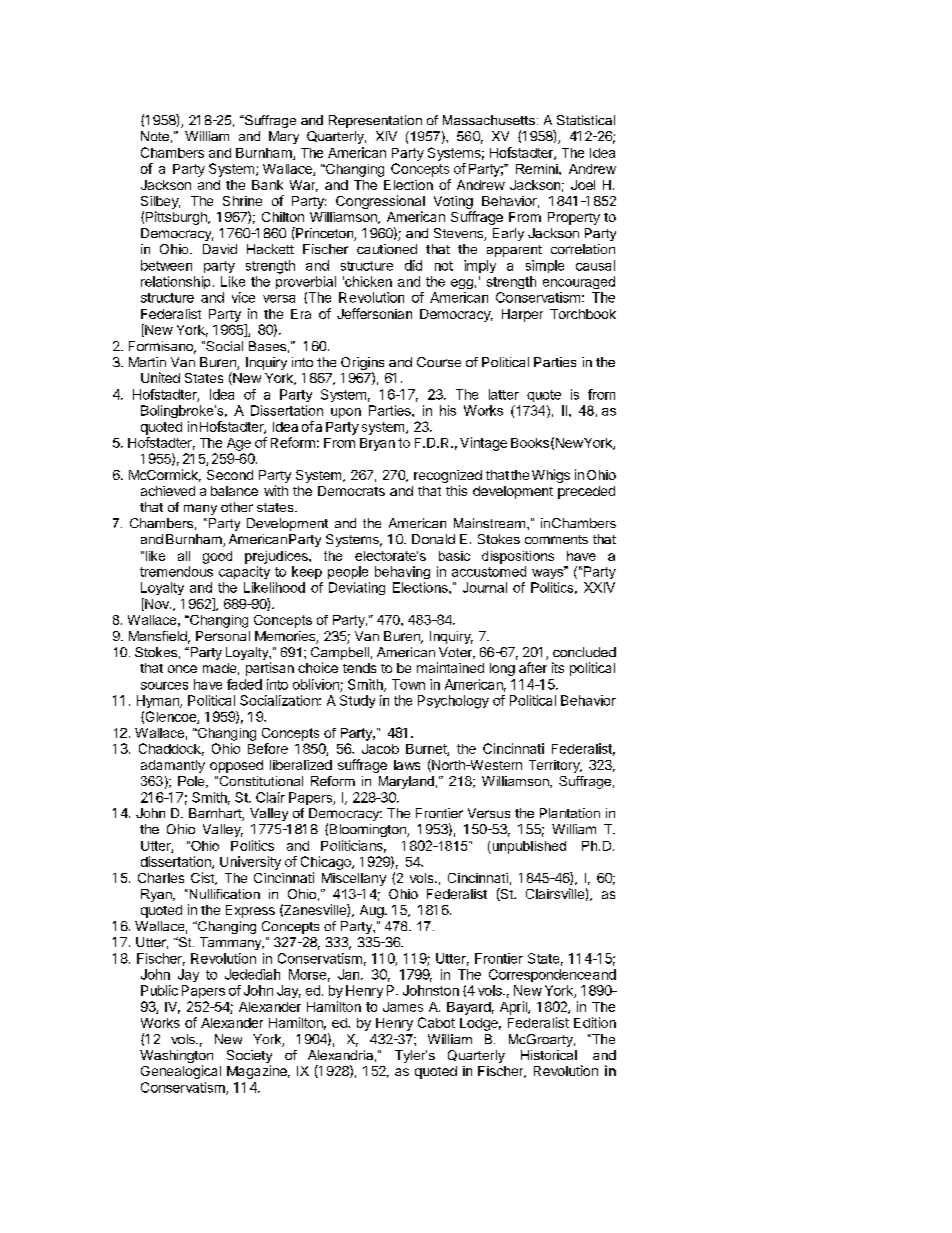 Image resolution: width=952 pixels, height=1233 pixels. I want to click on Plantation, so click(570, 813).
